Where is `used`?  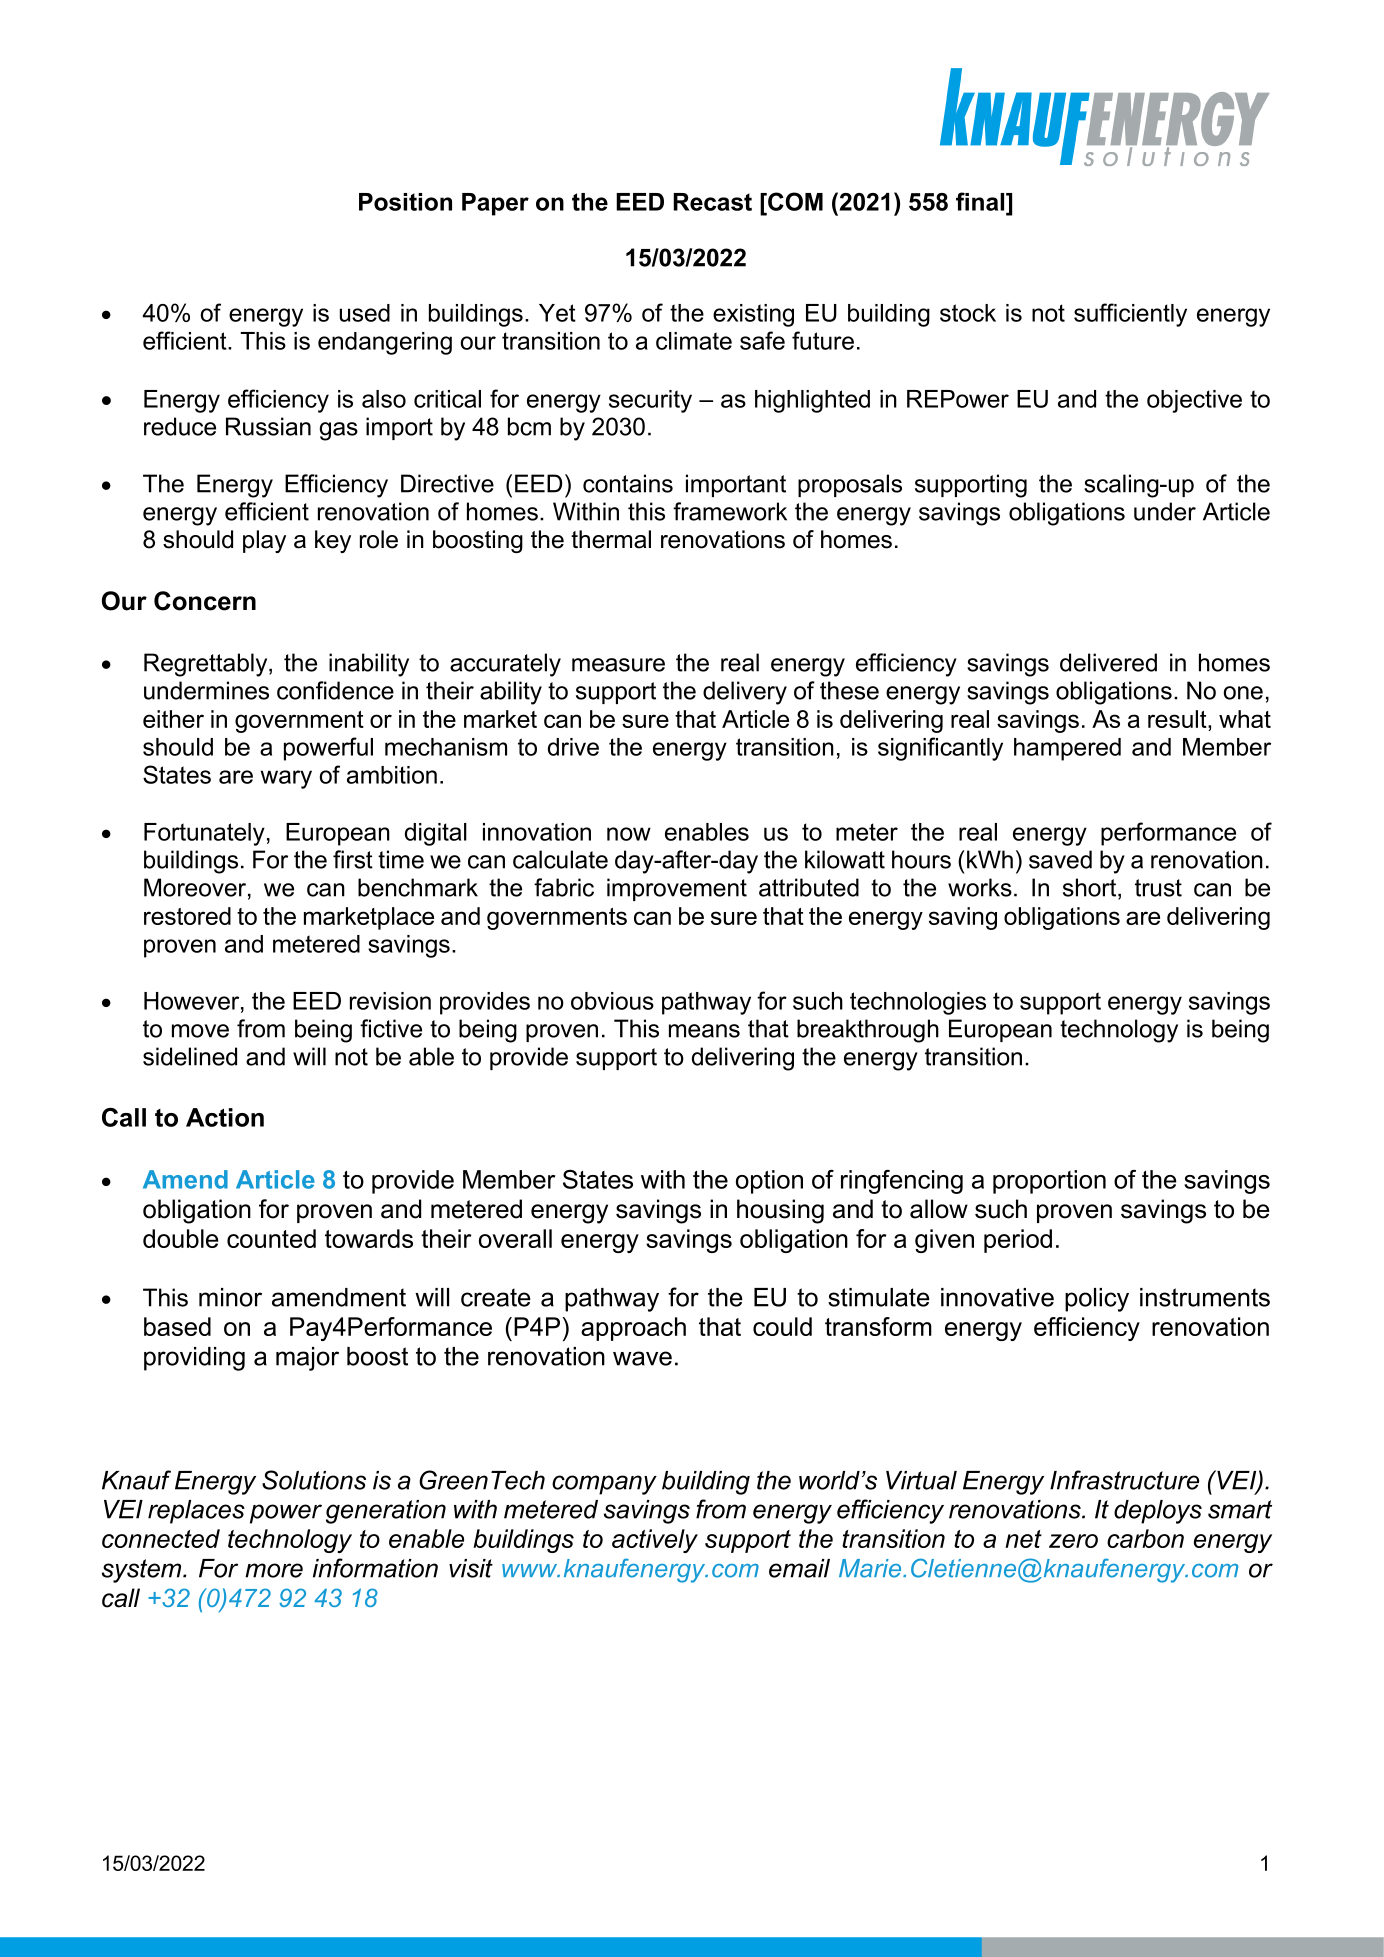
used is located at coordinates (365, 313).
